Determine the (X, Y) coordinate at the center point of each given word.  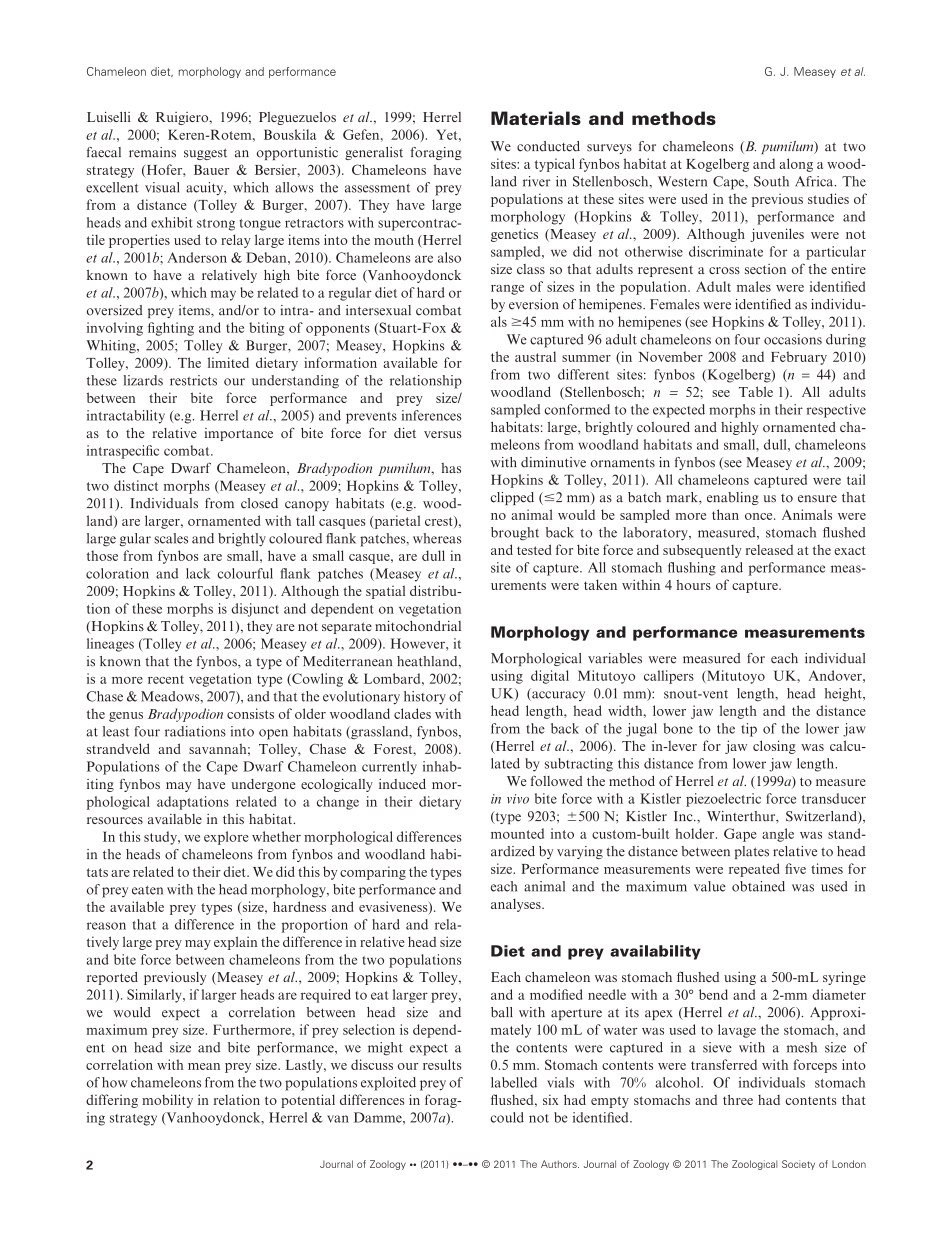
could (507, 1117)
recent (166, 679)
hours (693, 584)
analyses (517, 905)
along (796, 165)
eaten (147, 890)
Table (756, 391)
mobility (167, 1101)
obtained (758, 886)
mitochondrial (418, 625)
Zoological (754, 1165)
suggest (205, 154)
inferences (431, 415)
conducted (548, 146)
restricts (193, 380)
